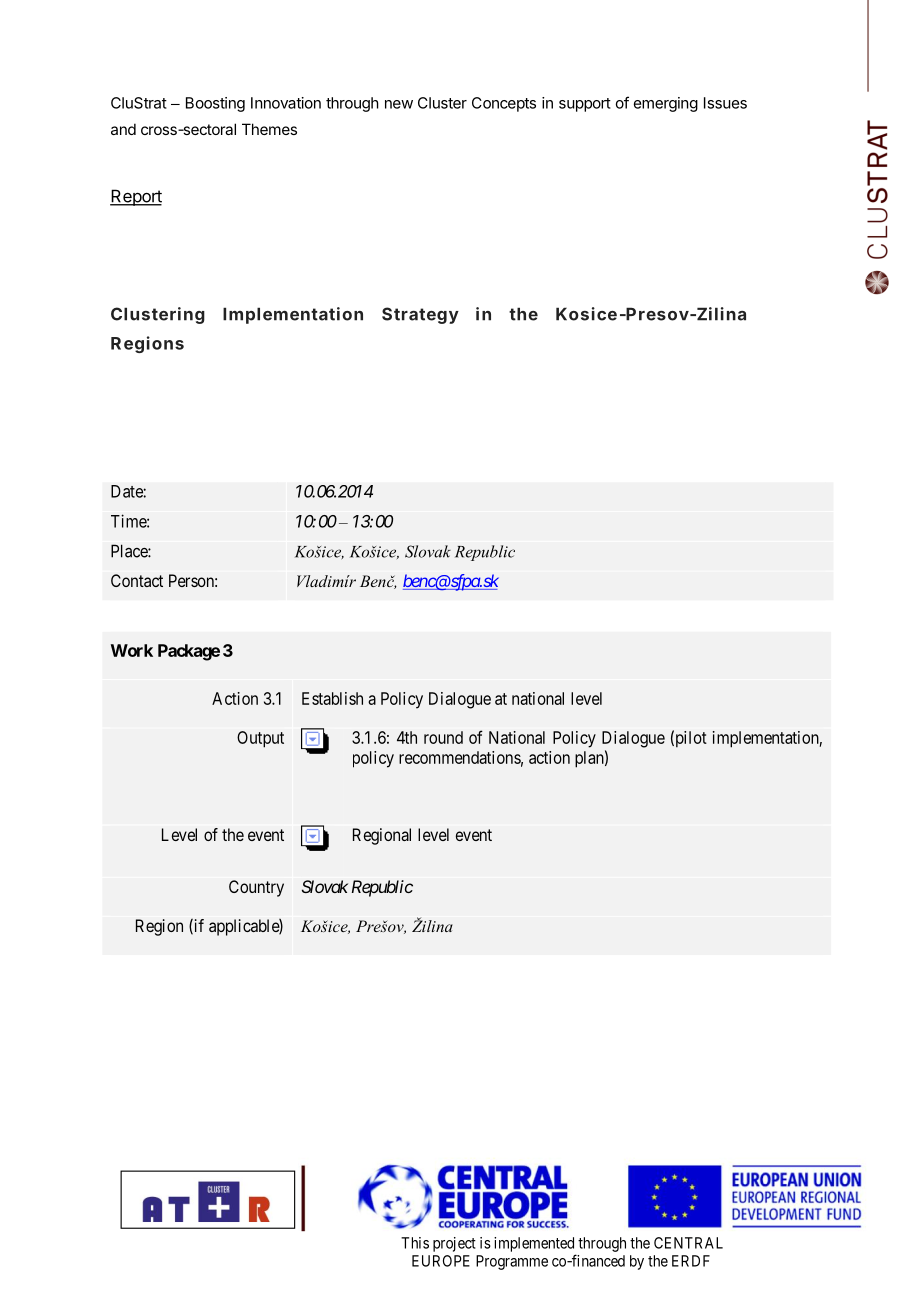  What do you see at coordinates (399, 104) in the image?
I see `new` at bounding box center [399, 104].
